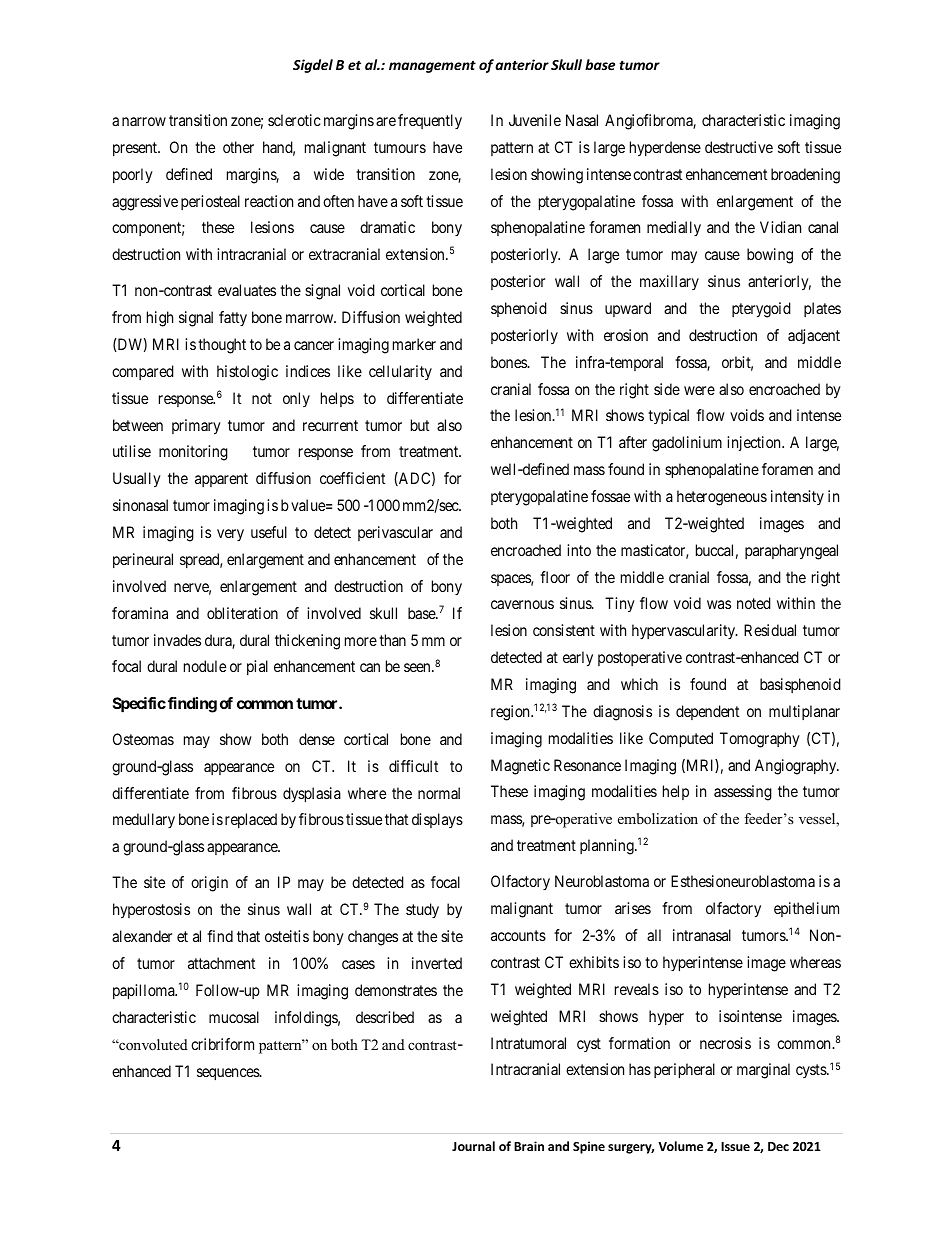 The width and height of the document is (952, 1233). Describe the element at coordinates (196, 427) in the document. I see `primary` at that location.
